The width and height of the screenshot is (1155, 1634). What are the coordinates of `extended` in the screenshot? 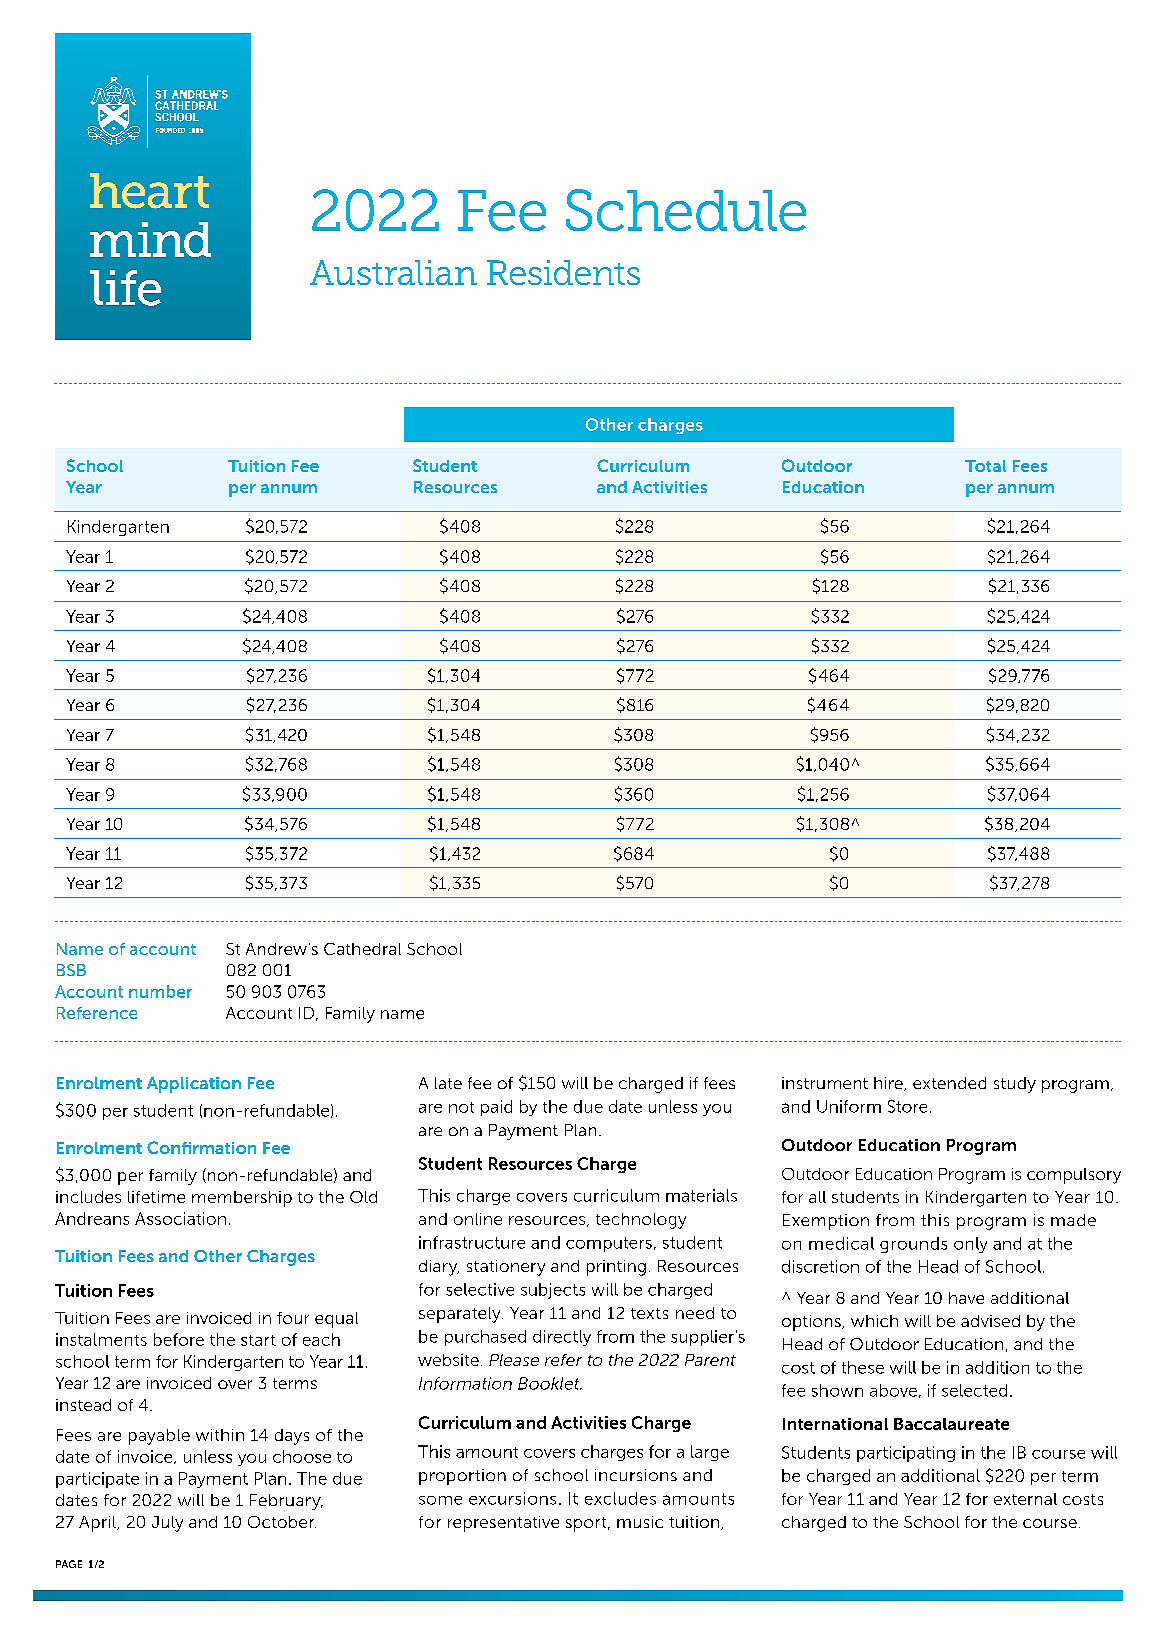 It's located at (949, 1083).
